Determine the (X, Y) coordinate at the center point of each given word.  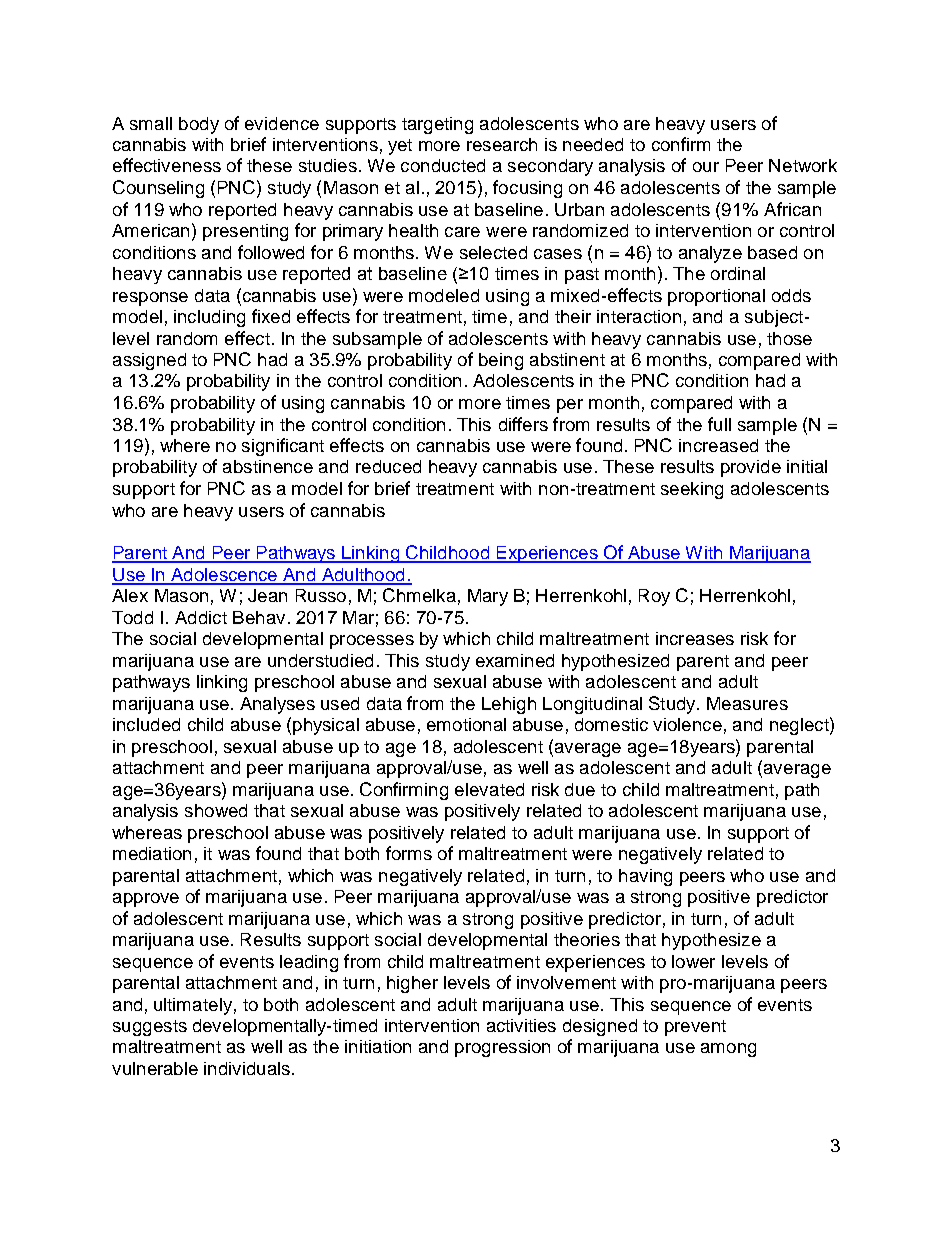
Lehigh (509, 705)
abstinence (268, 466)
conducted (443, 165)
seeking (692, 490)
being (501, 361)
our (706, 167)
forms (409, 853)
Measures (747, 703)
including (209, 318)
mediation (152, 853)
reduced (388, 466)
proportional (716, 297)
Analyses (277, 705)
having (645, 877)
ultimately (193, 1006)
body (199, 125)
